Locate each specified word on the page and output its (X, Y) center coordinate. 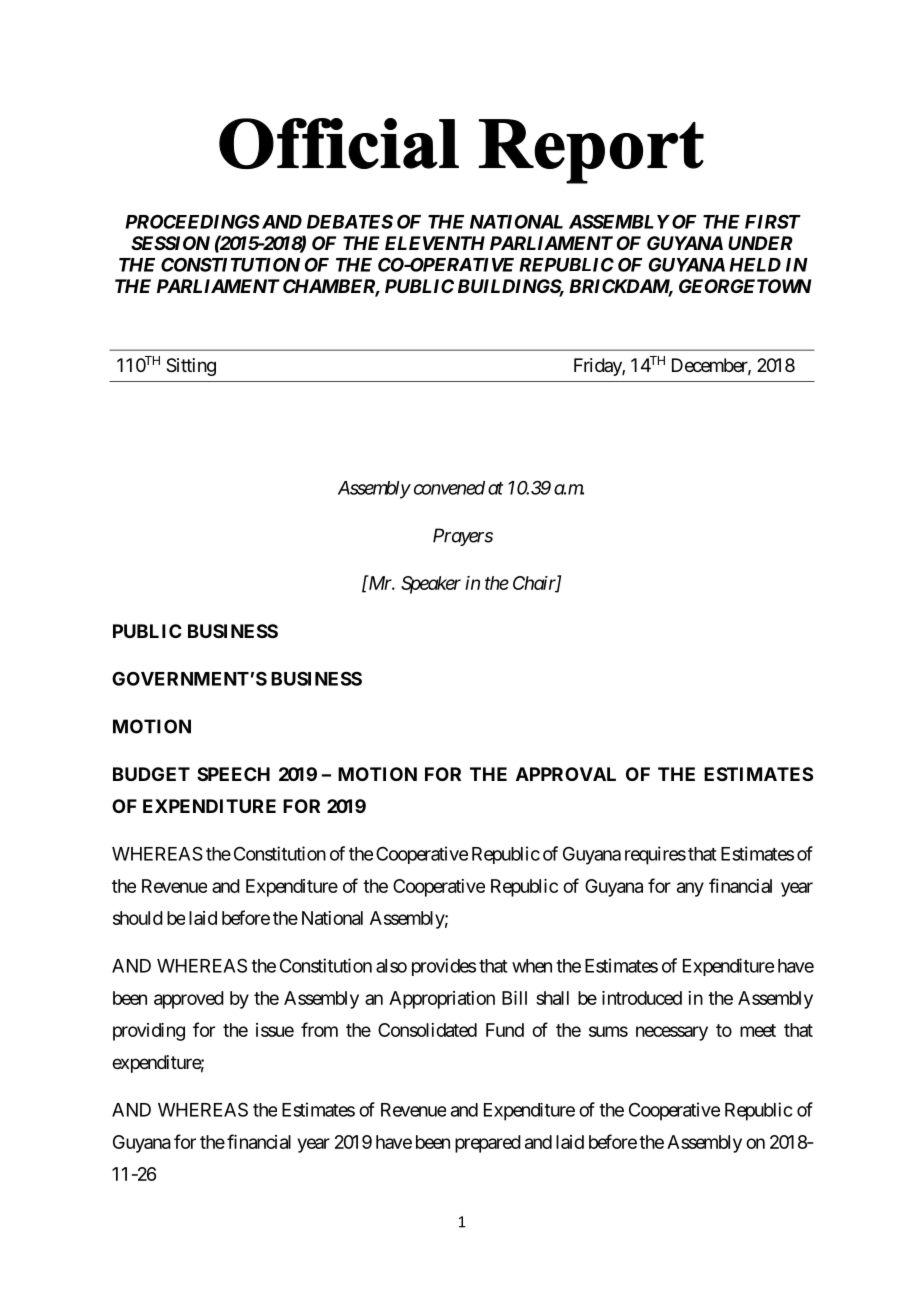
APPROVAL (566, 774)
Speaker (431, 585)
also (391, 966)
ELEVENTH (435, 243)
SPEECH (233, 774)
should (138, 918)
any (690, 889)
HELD (755, 265)
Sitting (191, 367)
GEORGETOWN (745, 286)
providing (149, 1032)
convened (449, 488)
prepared (488, 1144)
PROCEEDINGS (192, 221)
